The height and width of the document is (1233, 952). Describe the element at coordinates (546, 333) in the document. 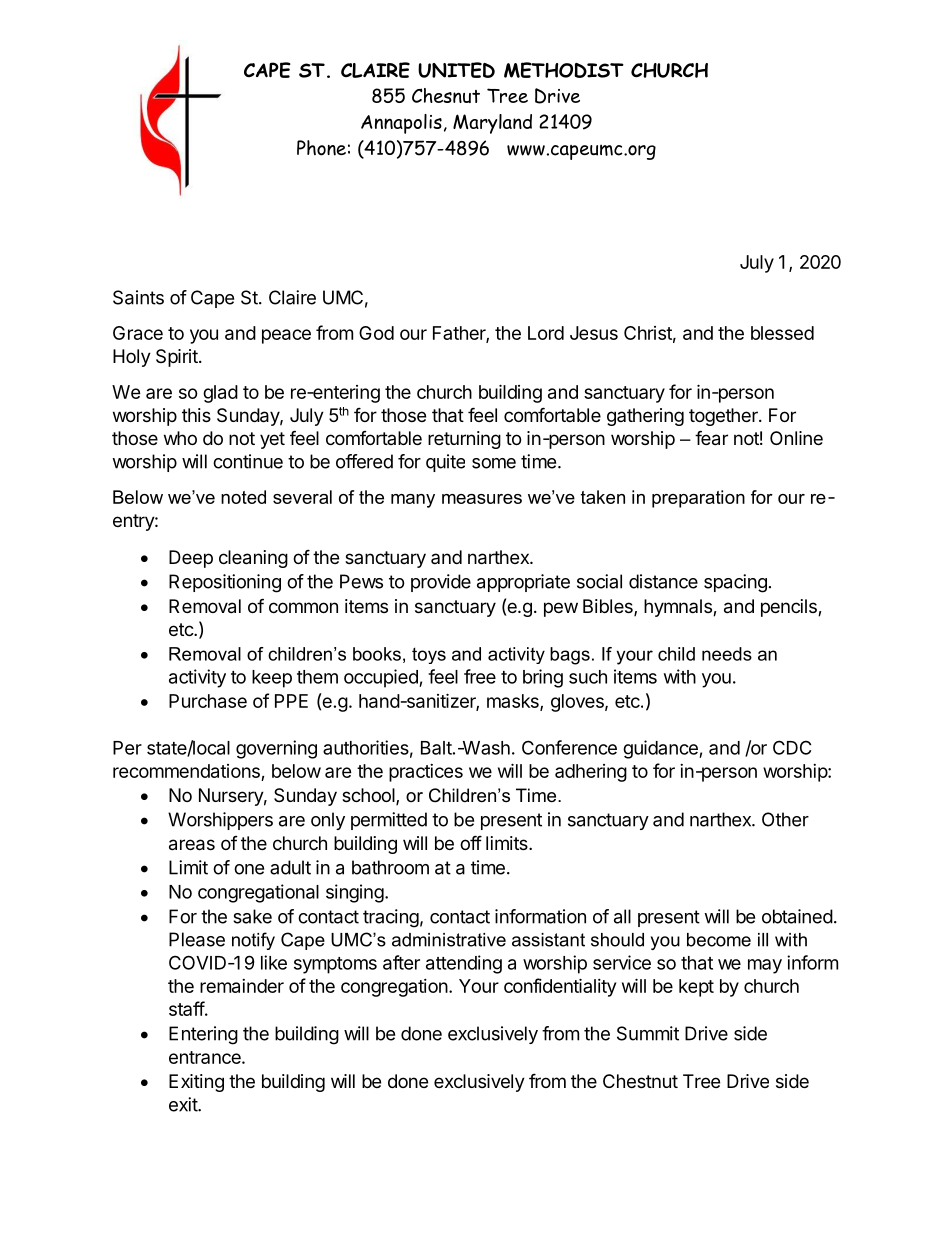

I see `Lord` at that location.
